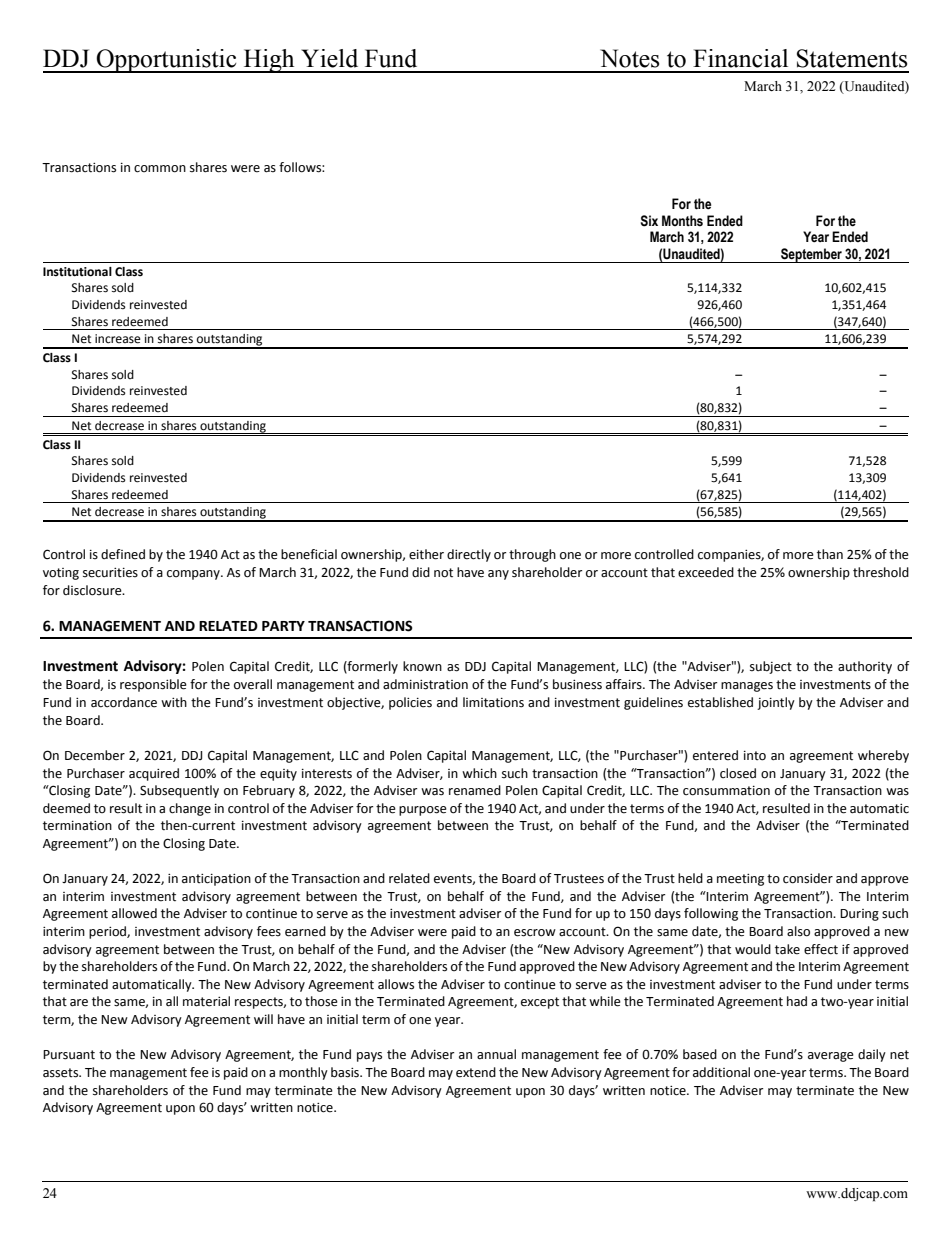  Describe the element at coordinates (206, 1001) in the screenshot. I see `material` at that location.
